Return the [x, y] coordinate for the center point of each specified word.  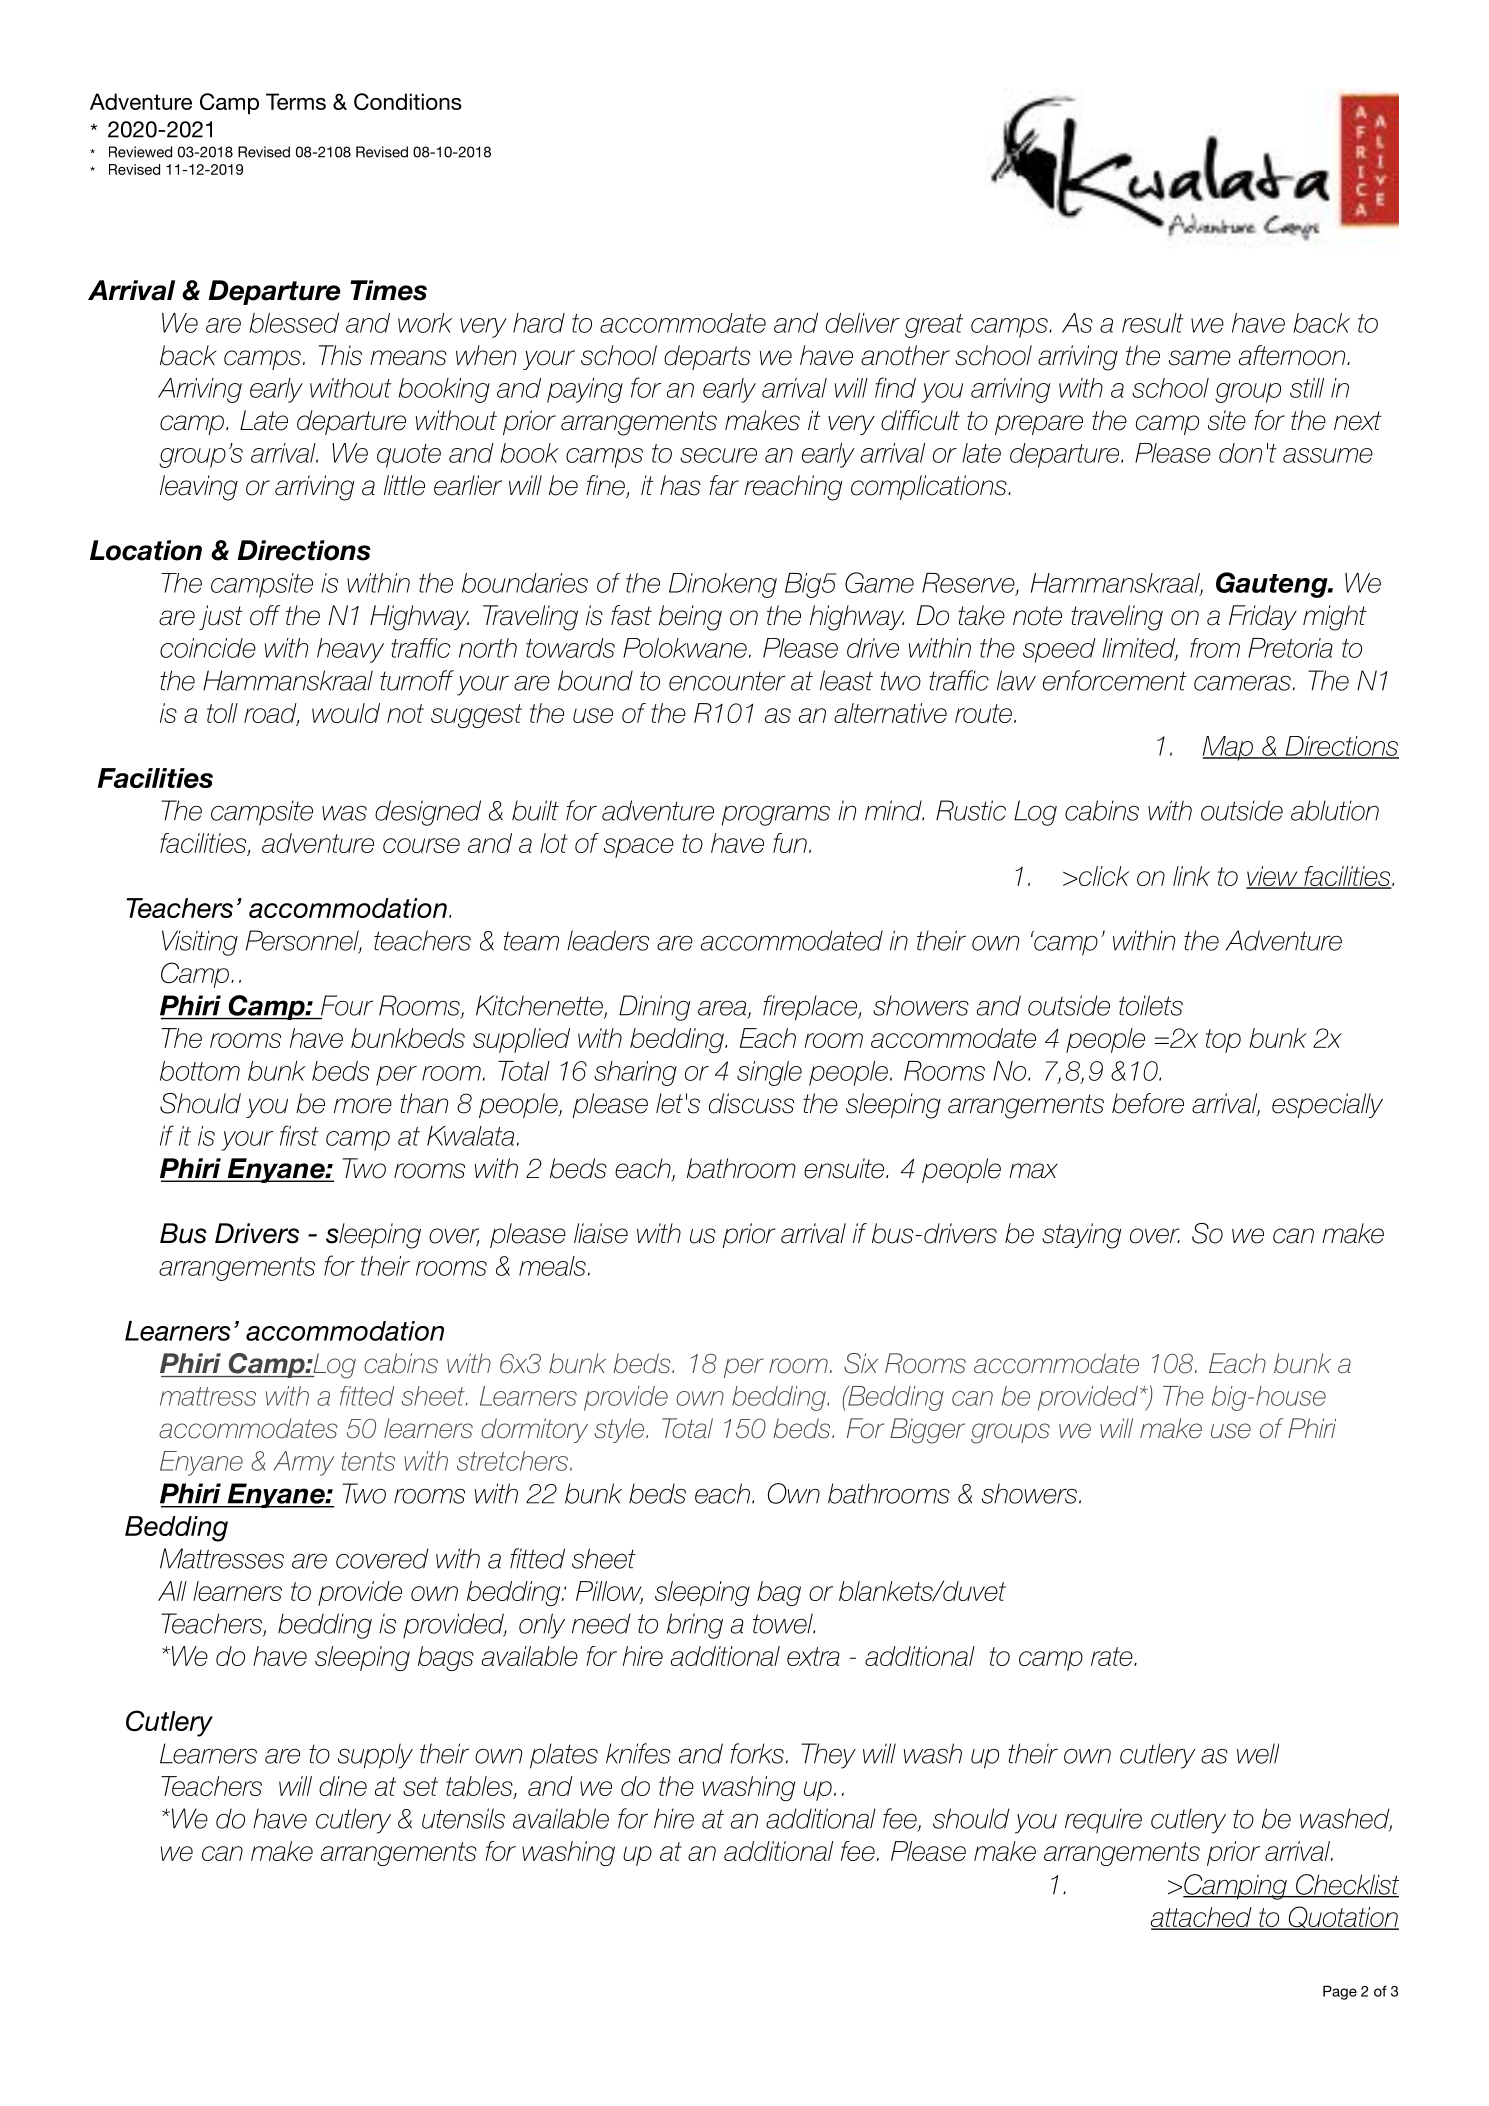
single [769, 1073]
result [1153, 323]
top [1223, 1041]
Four [347, 1005]
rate [1113, 1656]
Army [303, 1463]
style [619, 1430]
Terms [296, 101]
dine [343, 1786]
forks [757, 1753]
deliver [863, 323]
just [221, 617]
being [690, 618]
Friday [1263, 617]
